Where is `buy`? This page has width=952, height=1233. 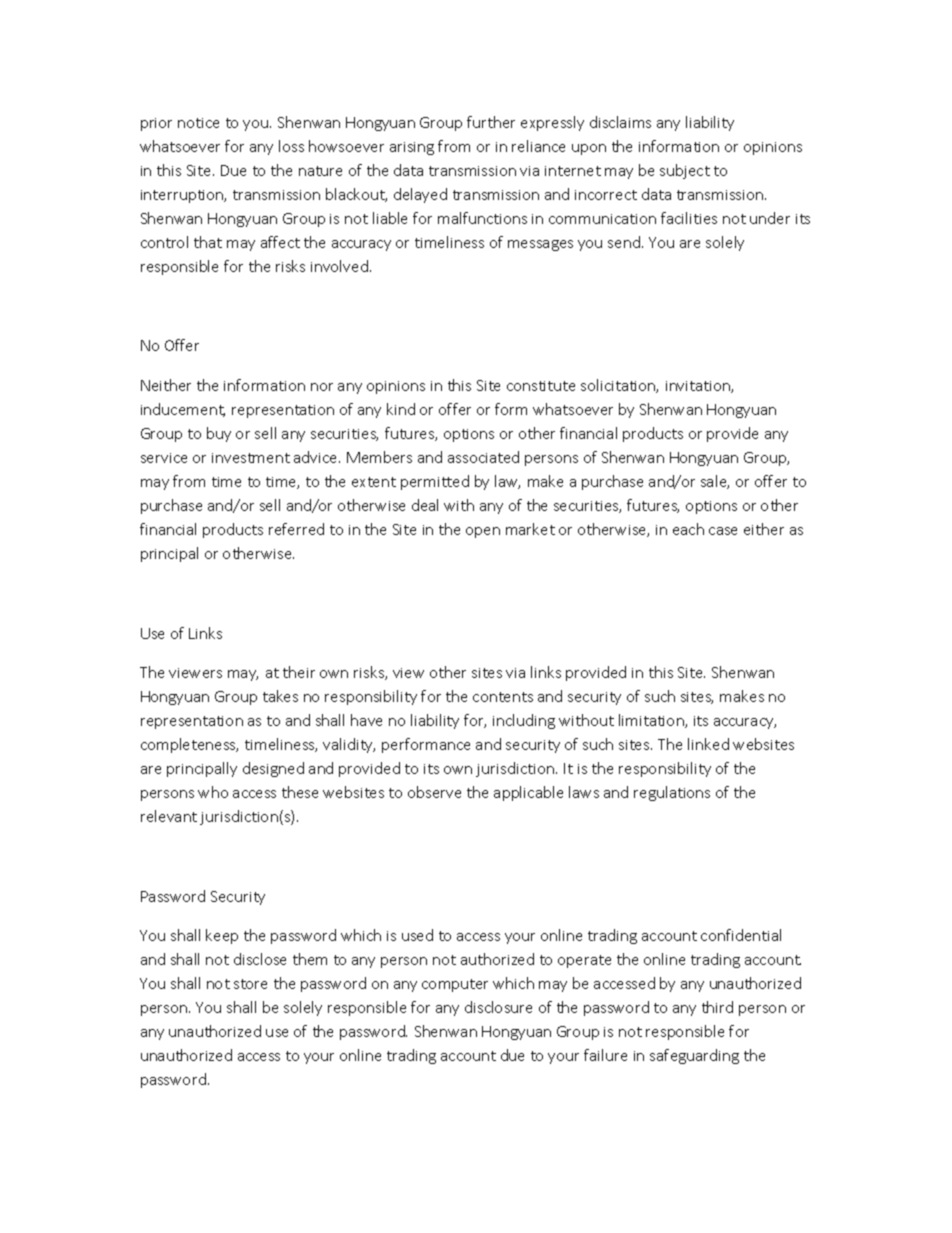 buy is located at coordinates (219, 434).
